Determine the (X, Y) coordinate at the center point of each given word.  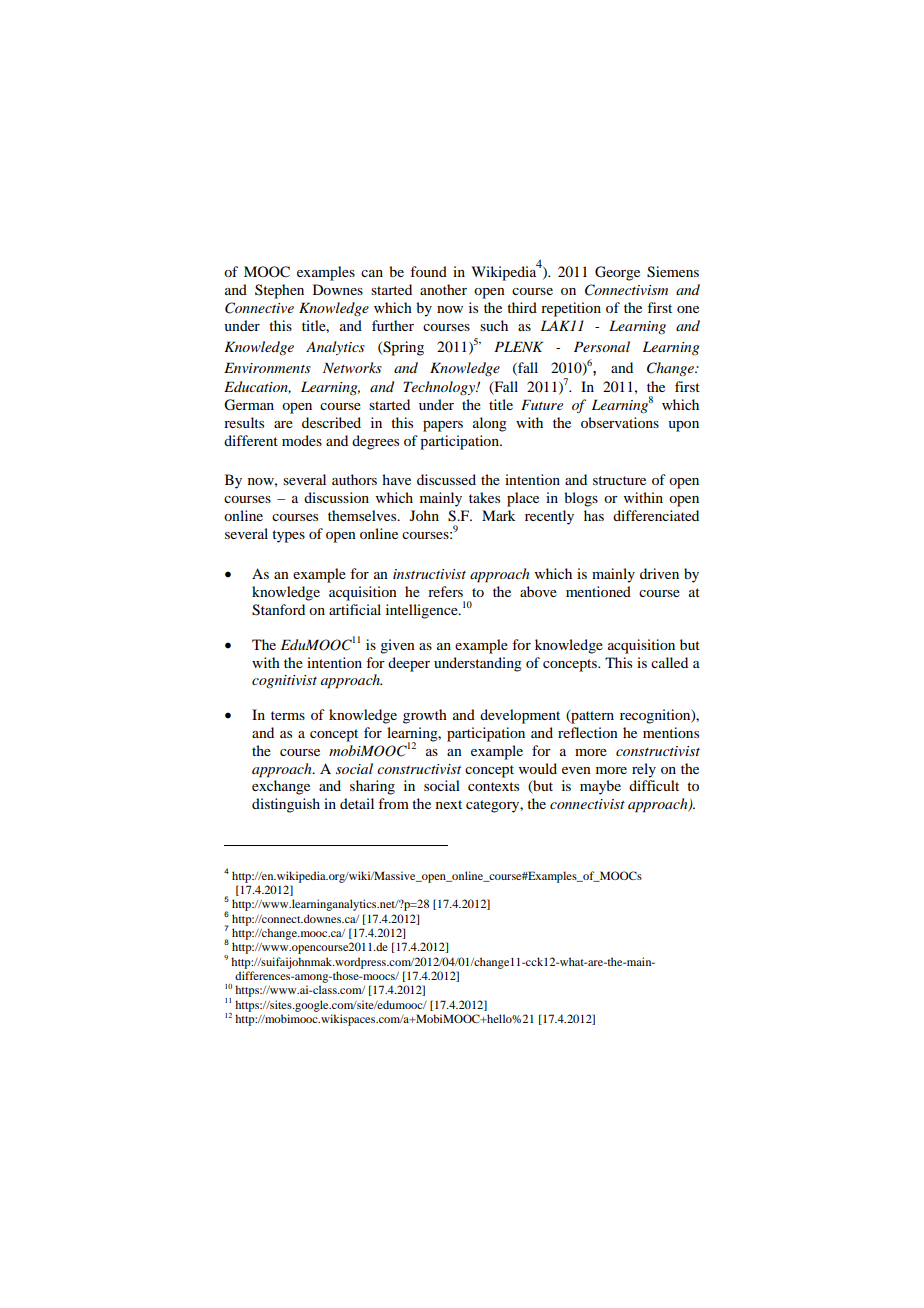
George (617, 273)
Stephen (279, 291)
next (449, 804)
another (443, 289)
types (288, 536)
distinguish (286, 805)
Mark (499, 515)
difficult (654, 785)
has (594, 515)
